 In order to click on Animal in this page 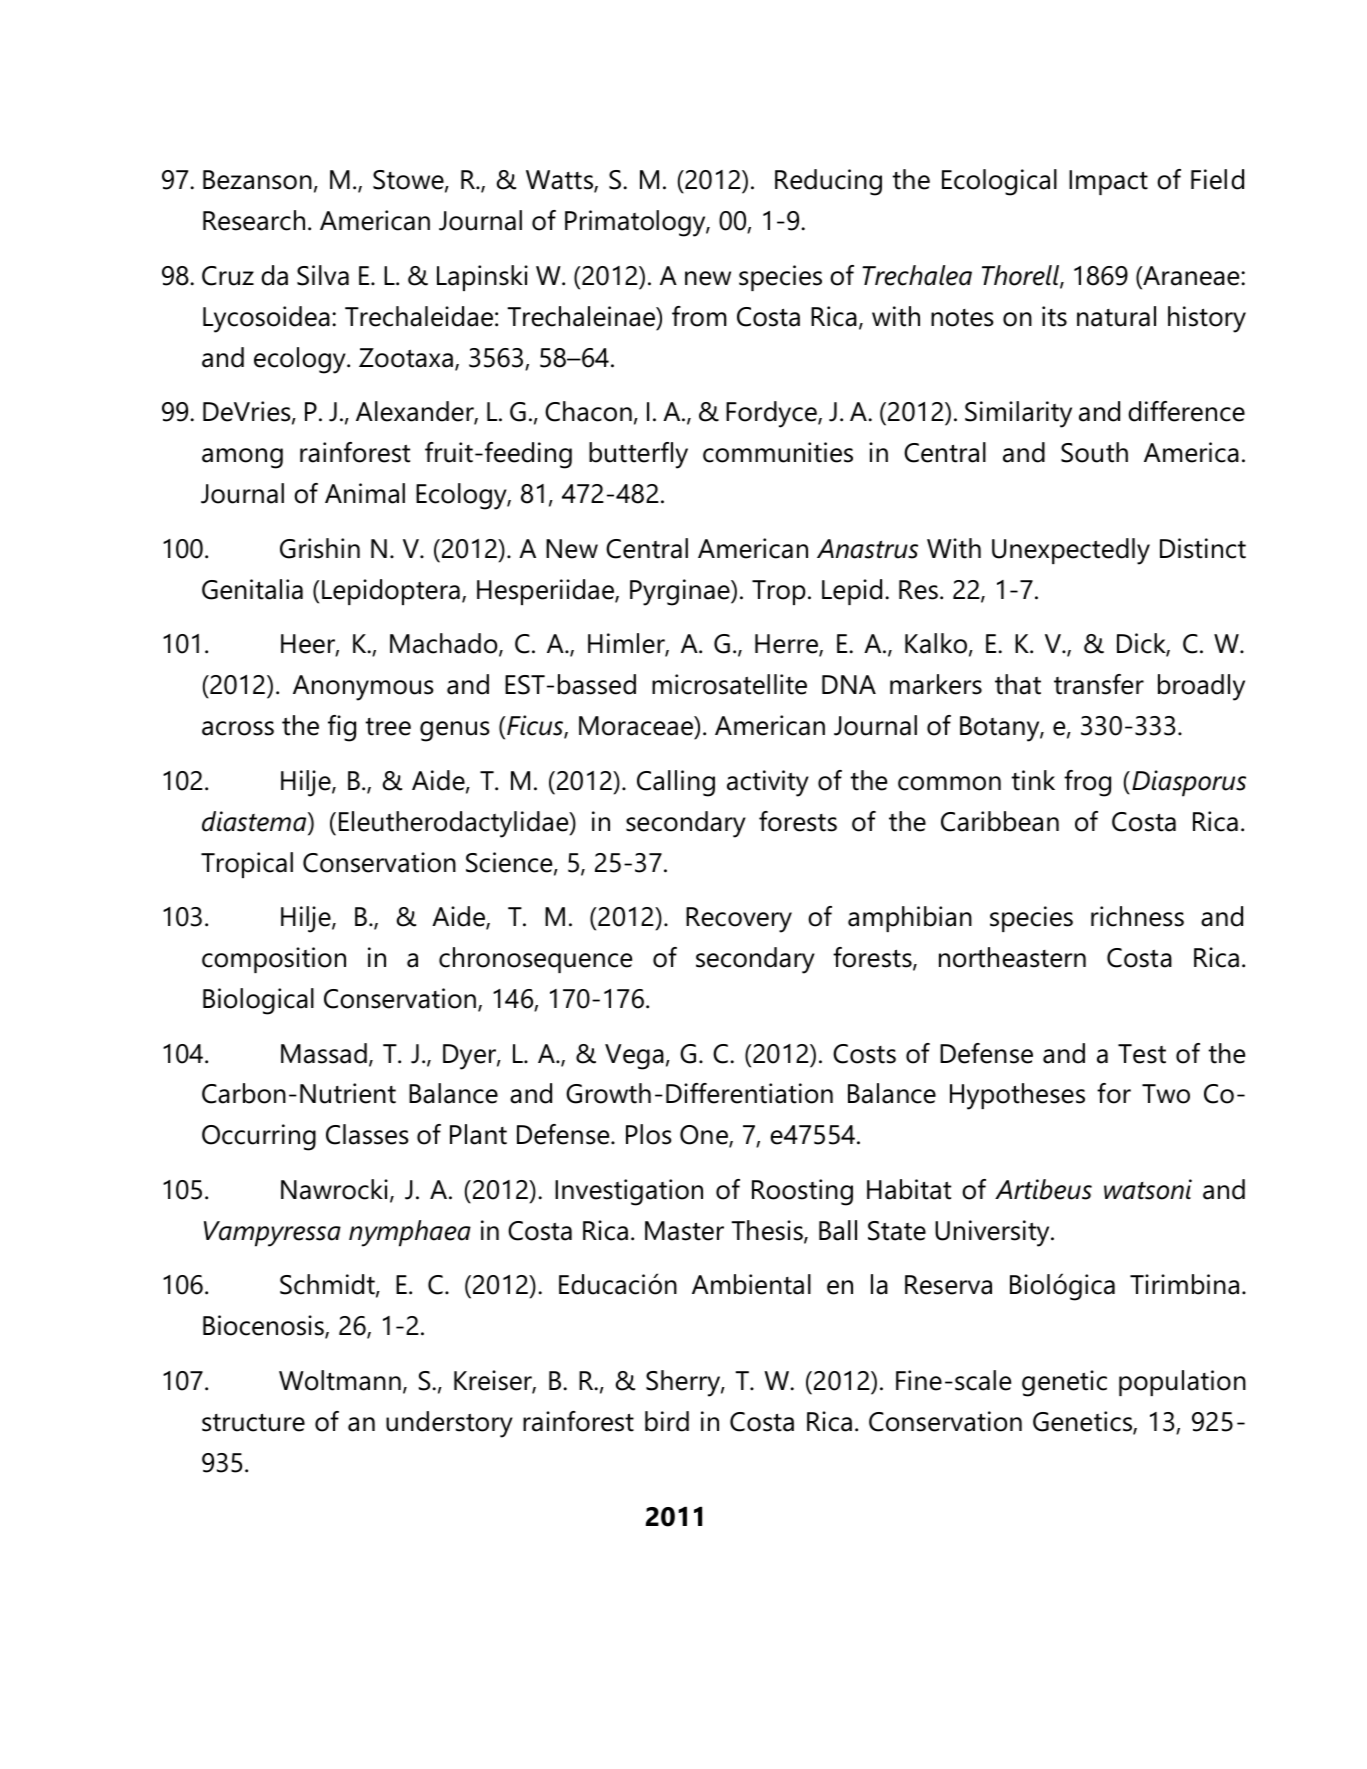, I will do `click(365, 493)`.
